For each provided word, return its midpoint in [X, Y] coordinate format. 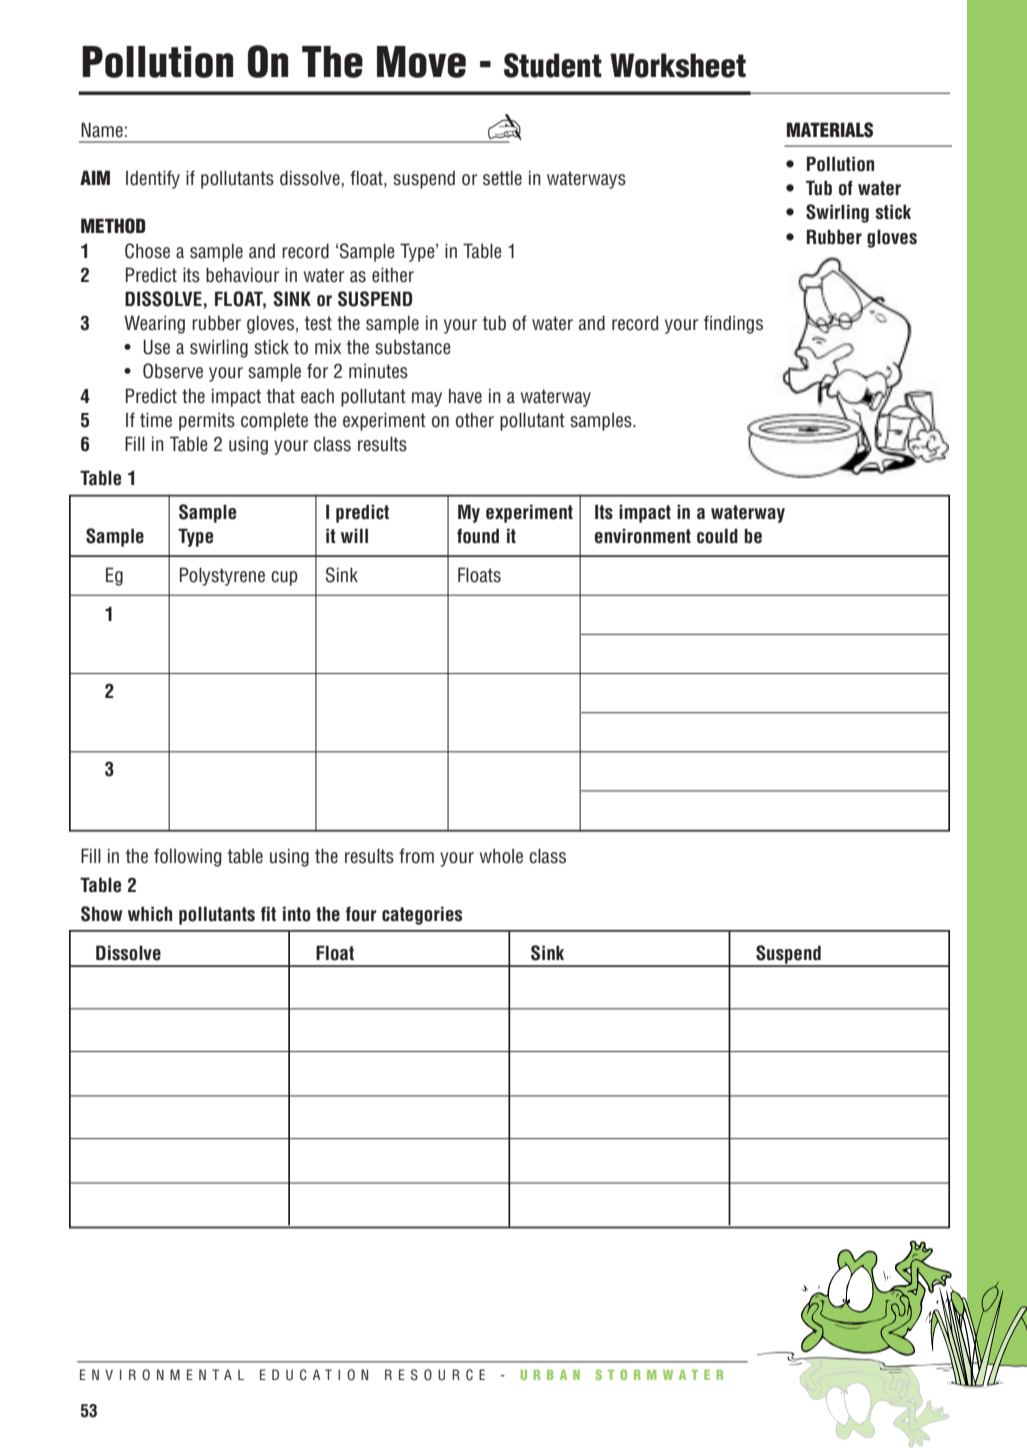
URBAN [550, 1375]
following [187, 857]
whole [501, 856]
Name [102, 130]
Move [421, 62]
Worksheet [678, 65]
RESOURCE [435, 1375]
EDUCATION [314, 1375]
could [717, 536]
